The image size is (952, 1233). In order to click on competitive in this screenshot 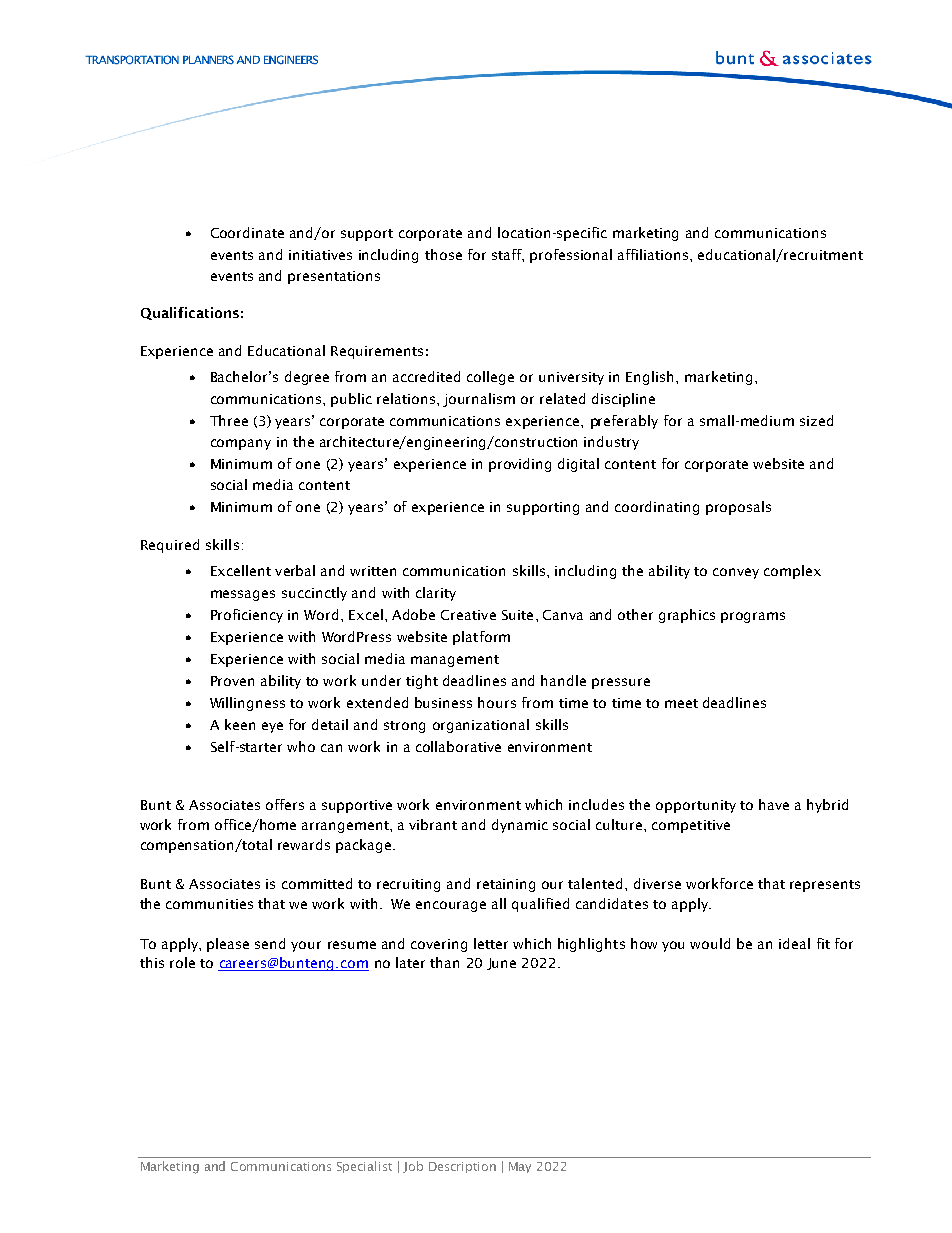, I will do `click(691, 826)`.
